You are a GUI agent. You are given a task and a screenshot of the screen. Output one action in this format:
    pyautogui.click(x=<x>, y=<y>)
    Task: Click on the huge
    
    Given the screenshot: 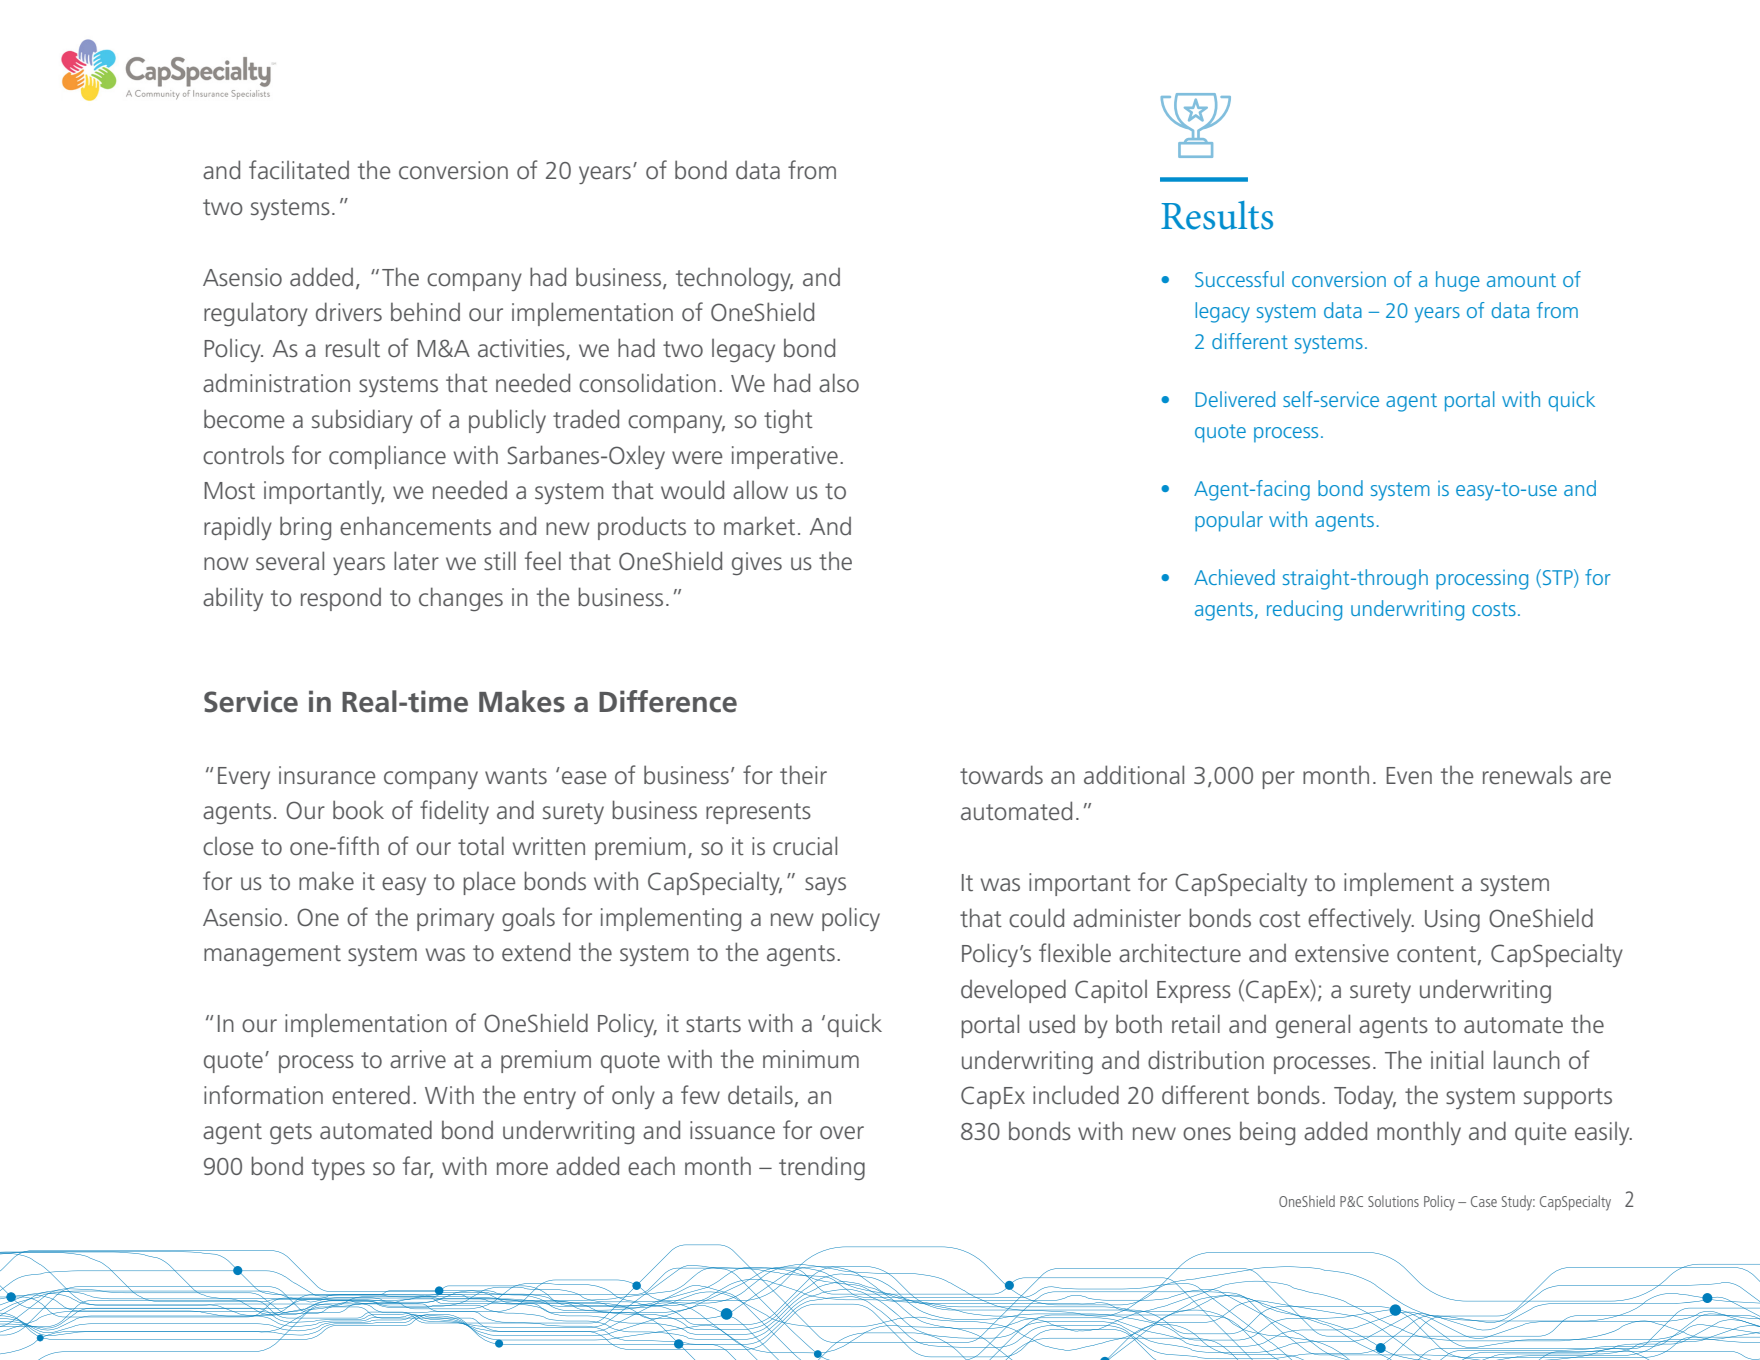 What is the action you would take?
    pyautogui.click(x=1458, y=281)
